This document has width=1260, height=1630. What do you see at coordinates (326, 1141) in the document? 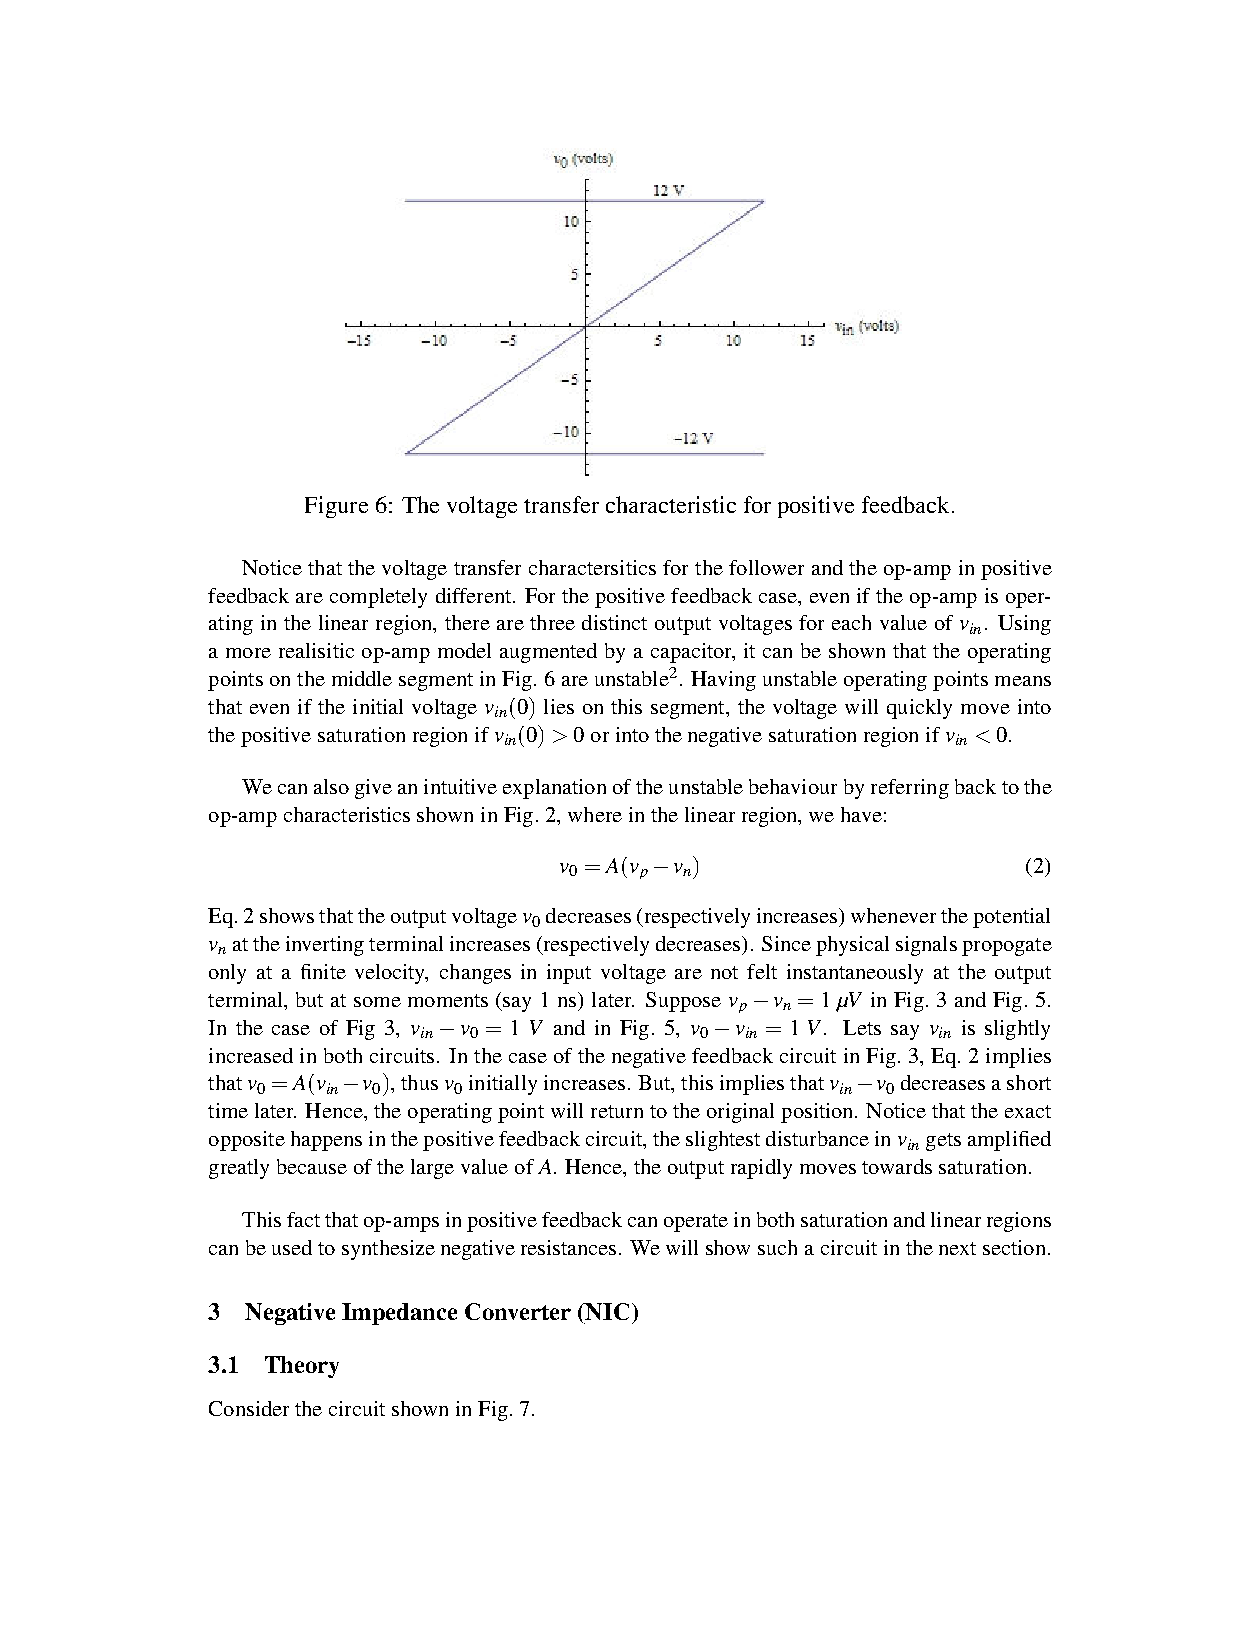
I see `happens` at bounding box center [326, 1141].
